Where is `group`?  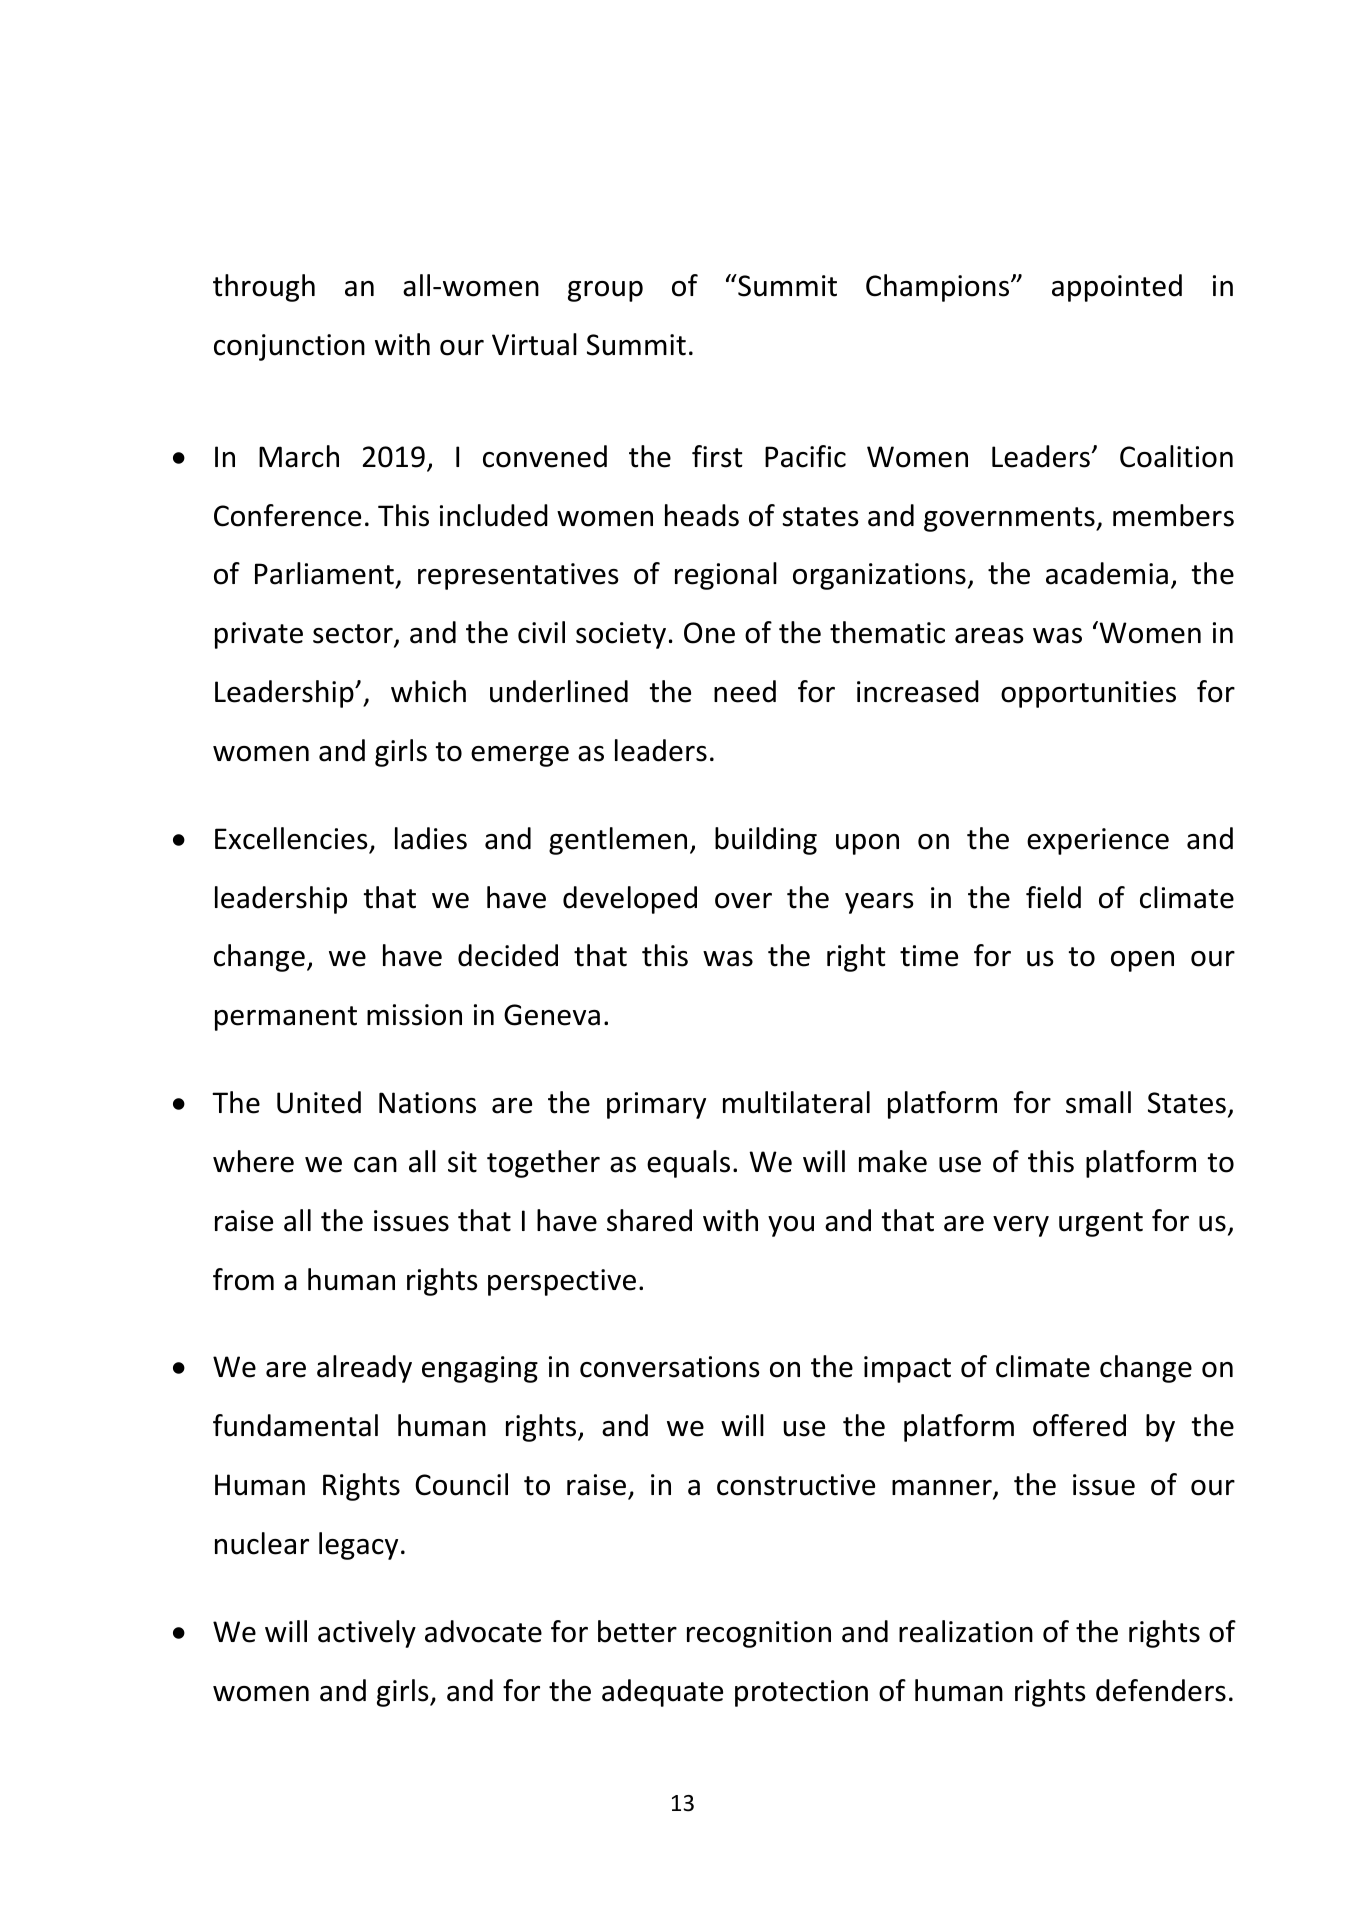
group is located at coordinates (605, 291).
